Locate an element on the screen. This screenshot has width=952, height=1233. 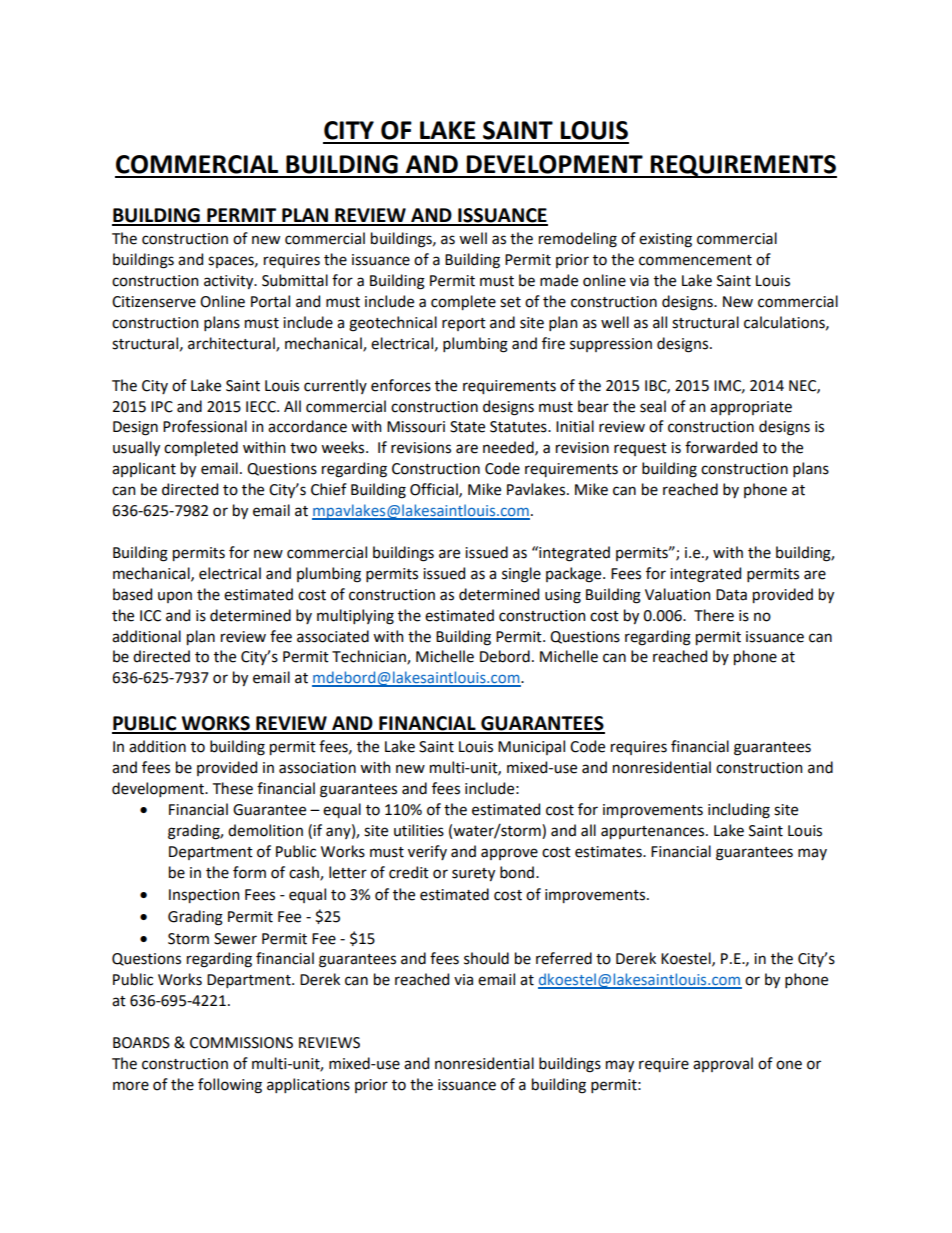
COMMISSIONS is located at coordinates (241, 1043).
